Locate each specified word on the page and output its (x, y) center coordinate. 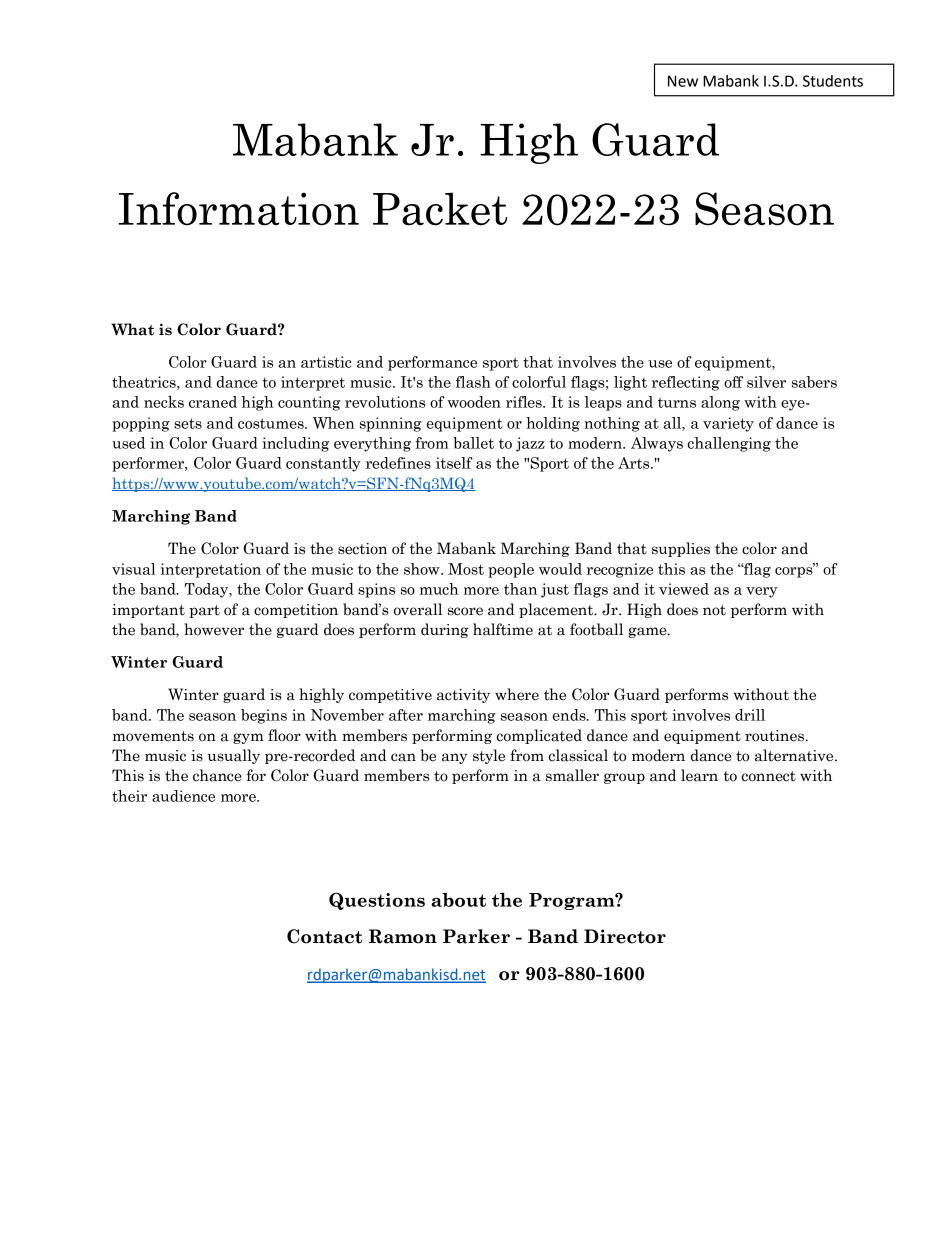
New (683, 81)
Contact (324, 936)
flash (473, 382)
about (458, 900)
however (214, 629)
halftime (503, 629)
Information (239, 209)
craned (213, 402)
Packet (440, 209)
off (733, 382)
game (648, 632)
